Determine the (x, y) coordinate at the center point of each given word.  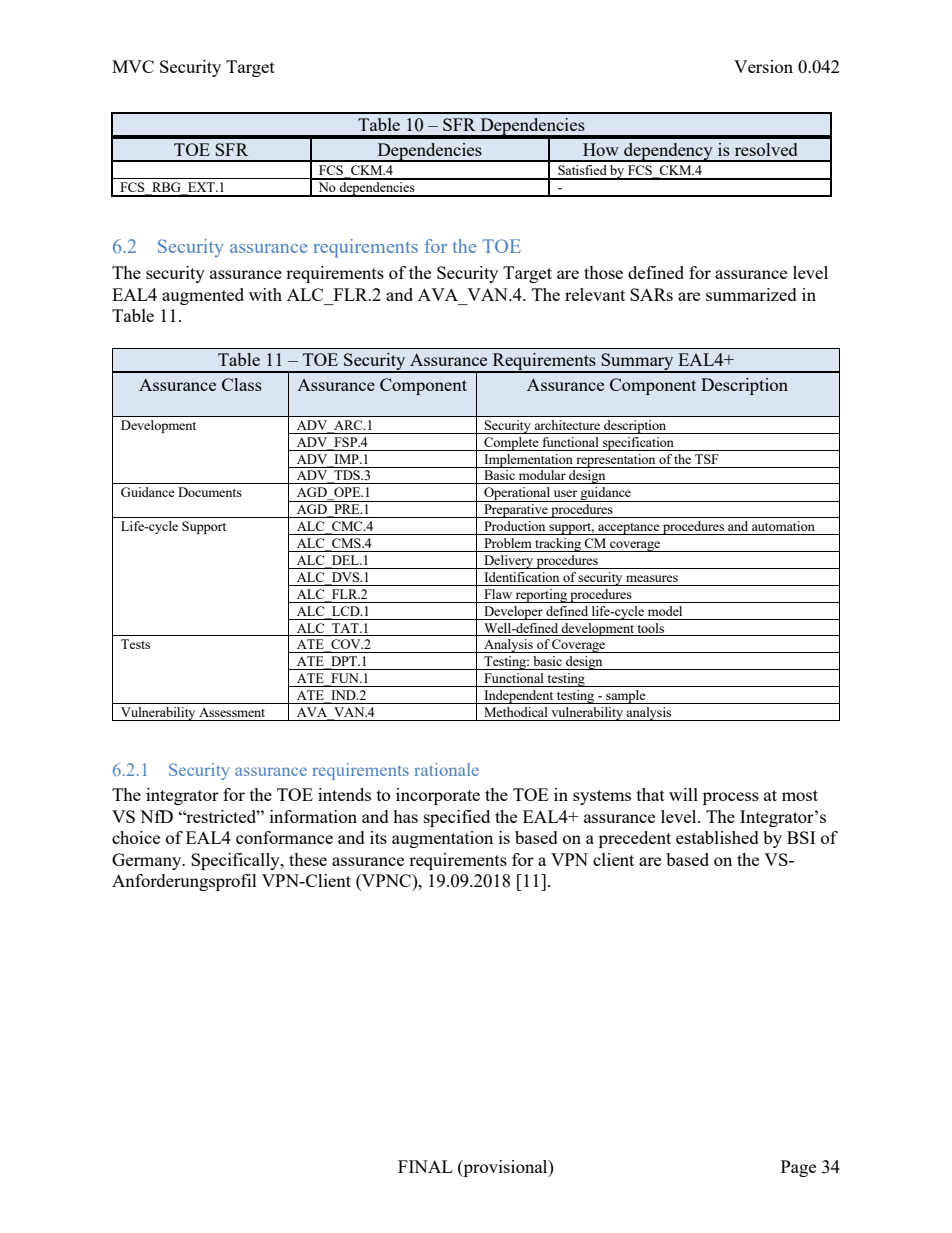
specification (638, 444)
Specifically (236, 861)
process (731, 798)
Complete (511, 444)
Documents (210, 492)
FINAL (425, 1166)
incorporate (438, 796)
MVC (133, 66)
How (601, 149)
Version (763, 66)
